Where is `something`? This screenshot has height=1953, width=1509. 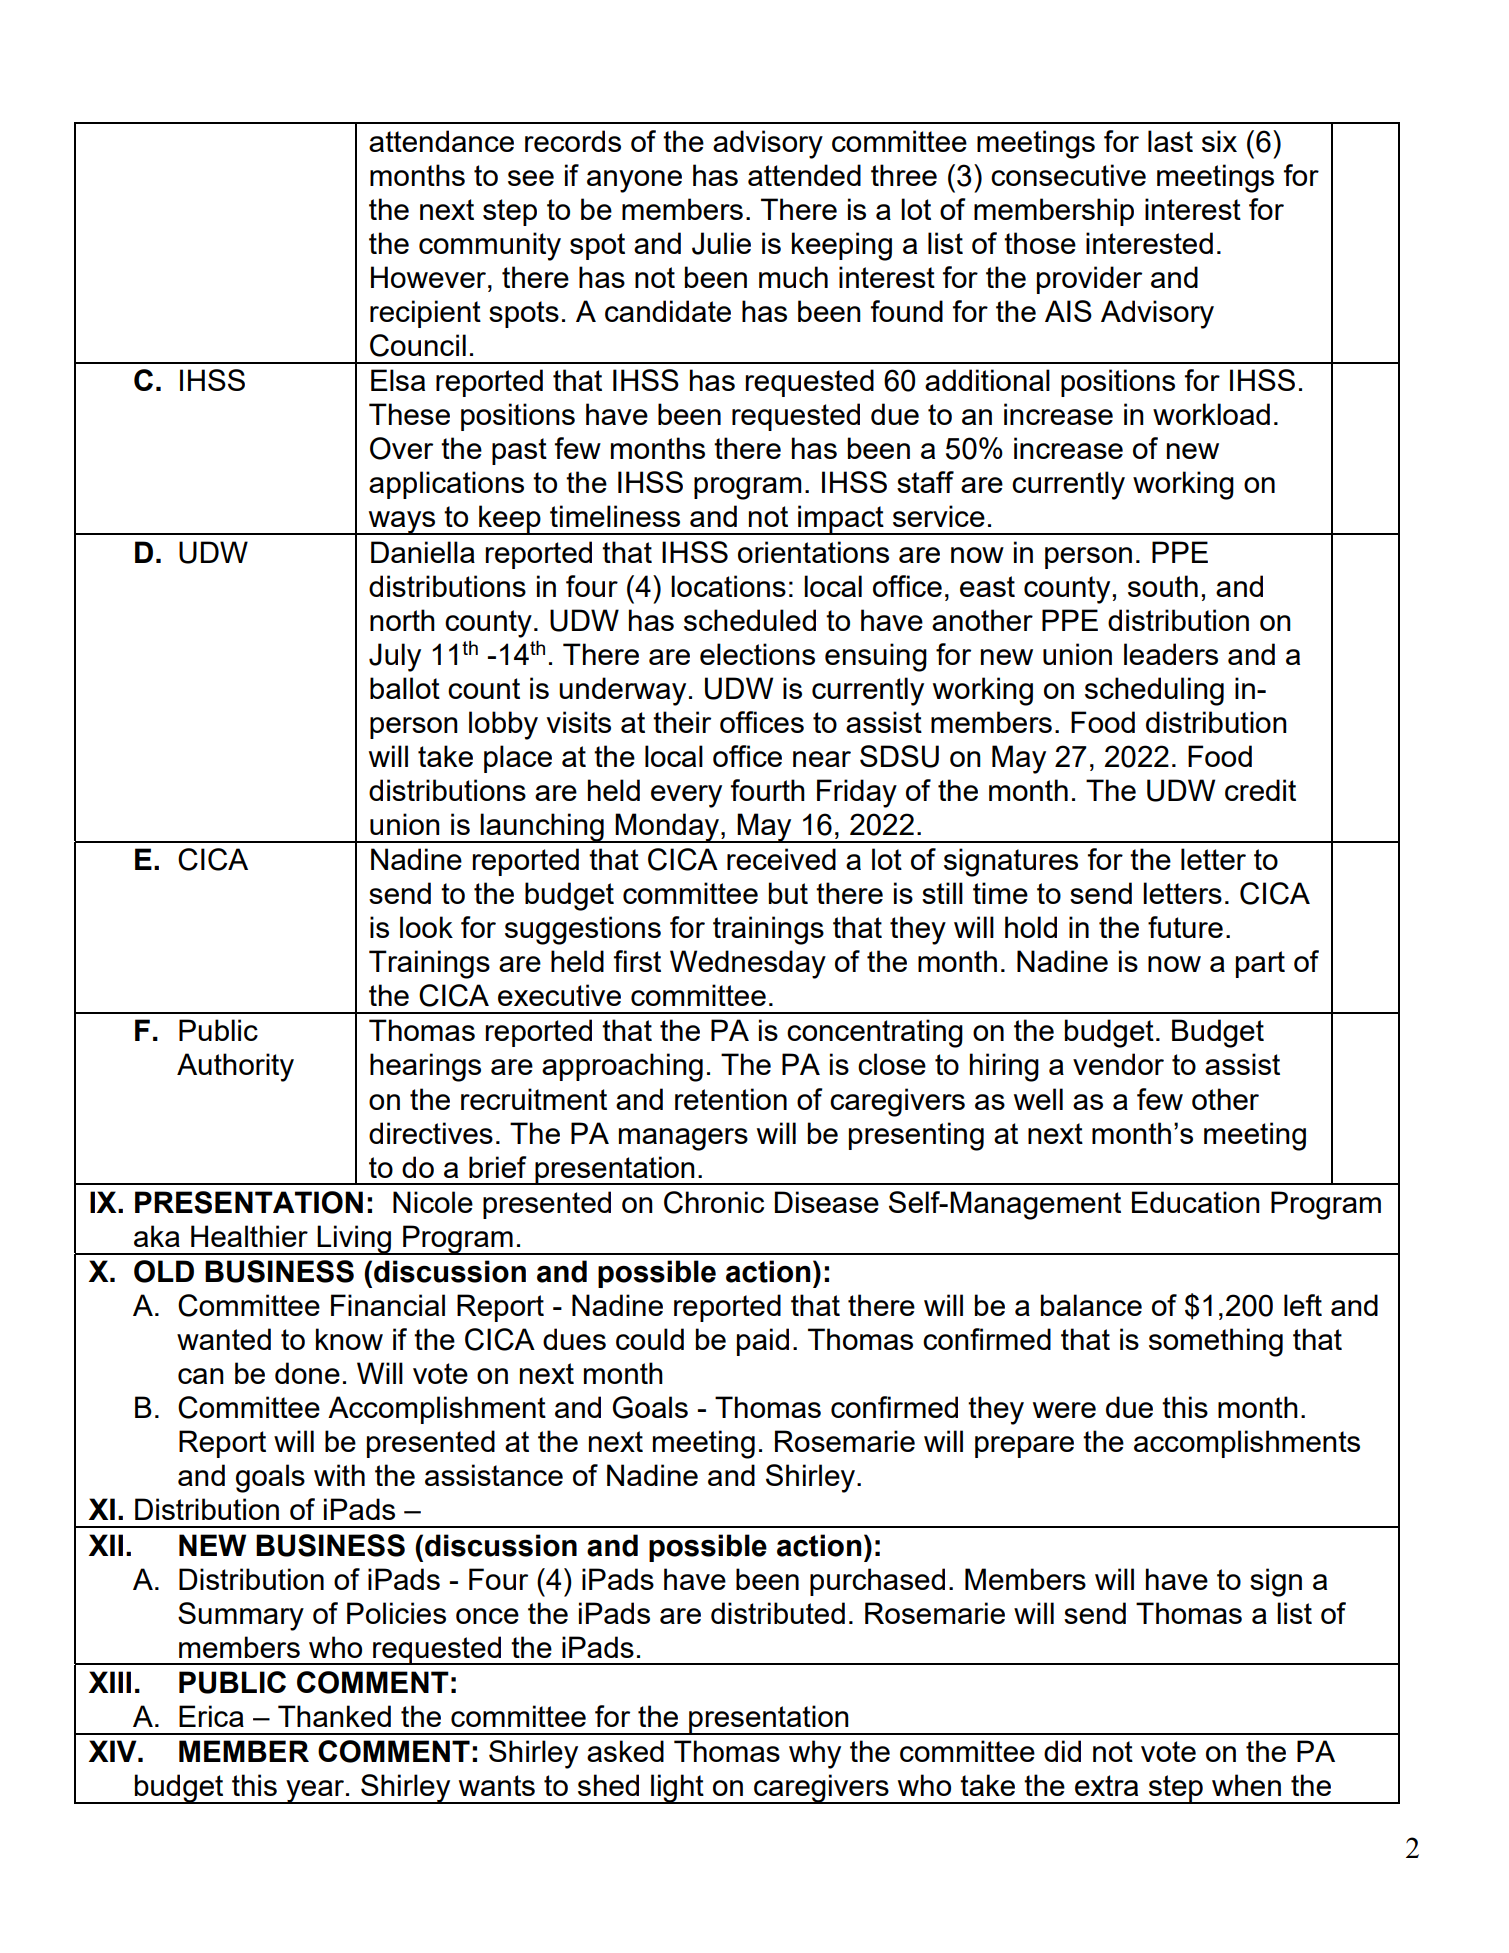
something is located at coordinates (1216, 1342).
